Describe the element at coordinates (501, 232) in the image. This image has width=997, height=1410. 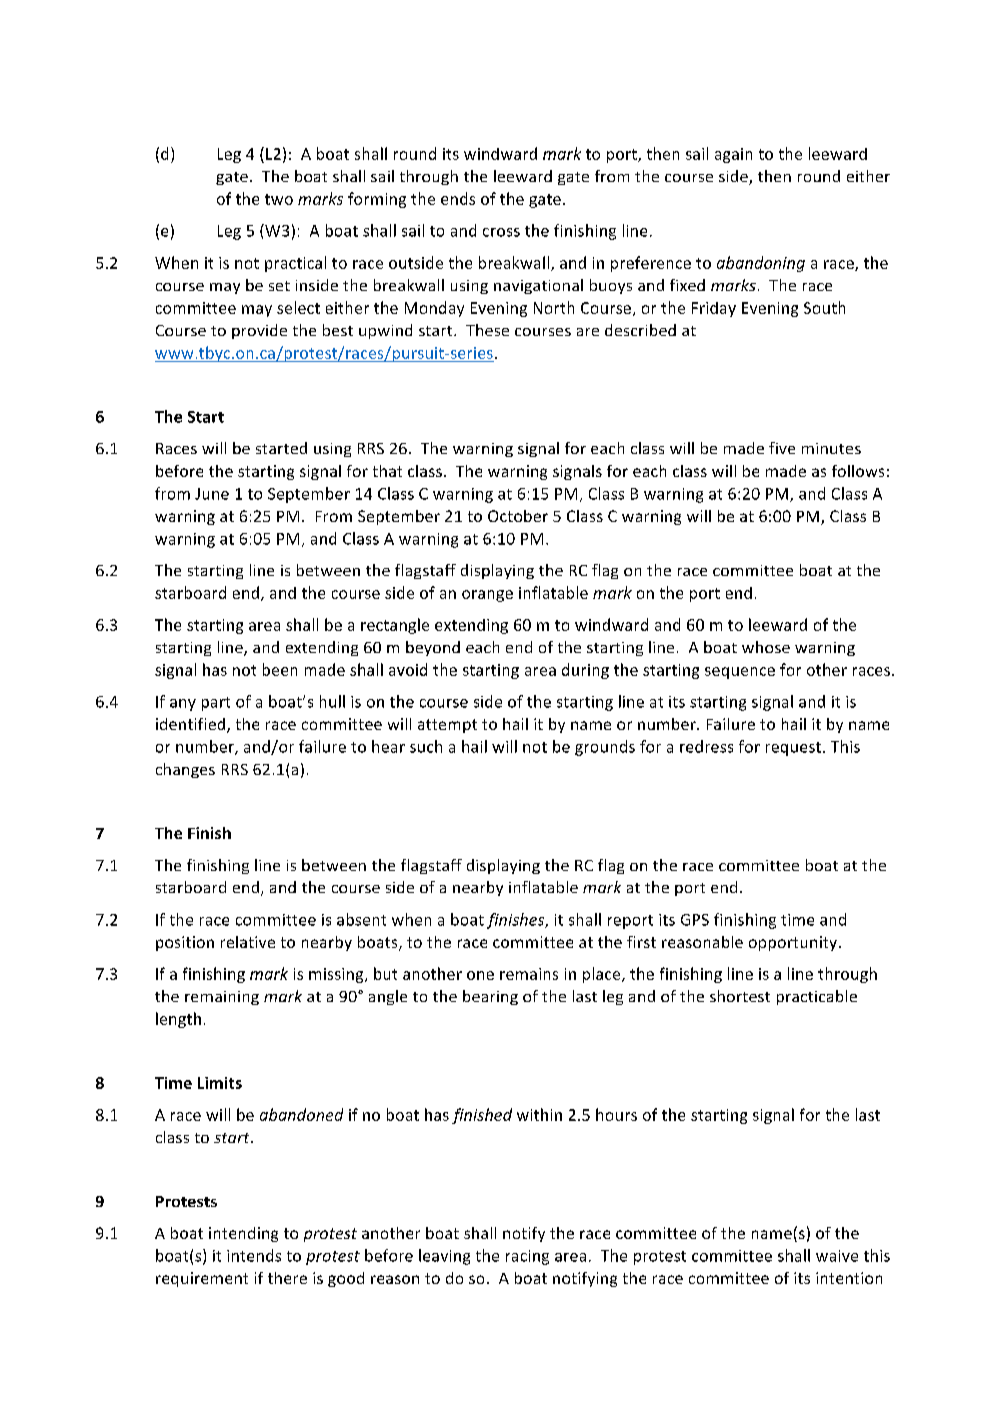
I see `cross` at that location.
